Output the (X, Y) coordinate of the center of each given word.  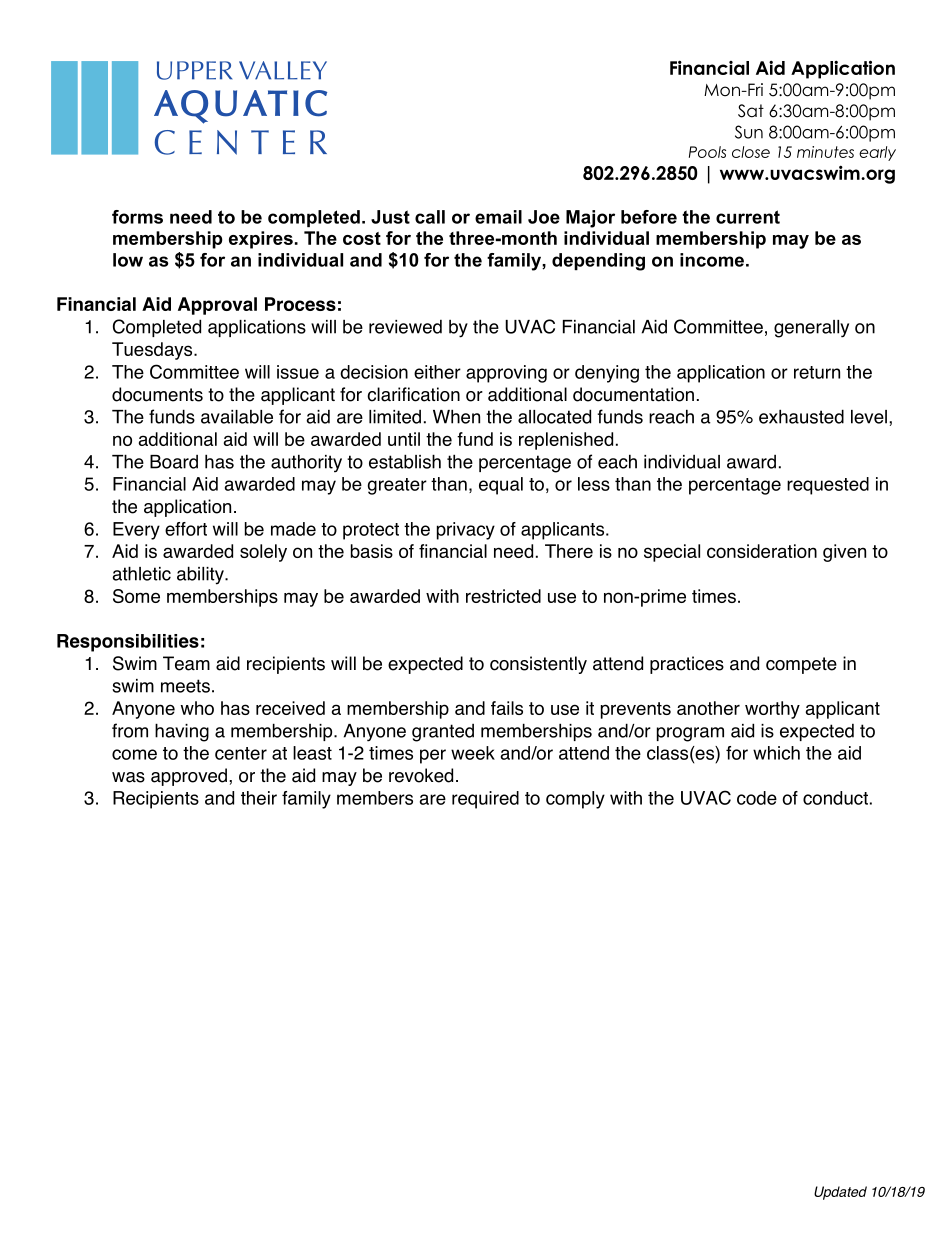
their (259, 798)
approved (189, 777)
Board (174, 462)
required (485, 800)
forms (137, 217)
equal (501, 486)
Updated (840, 1193)
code (757, 798)
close (751, 152)
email (498, 217)
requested (828, 486)
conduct (835, 798)
